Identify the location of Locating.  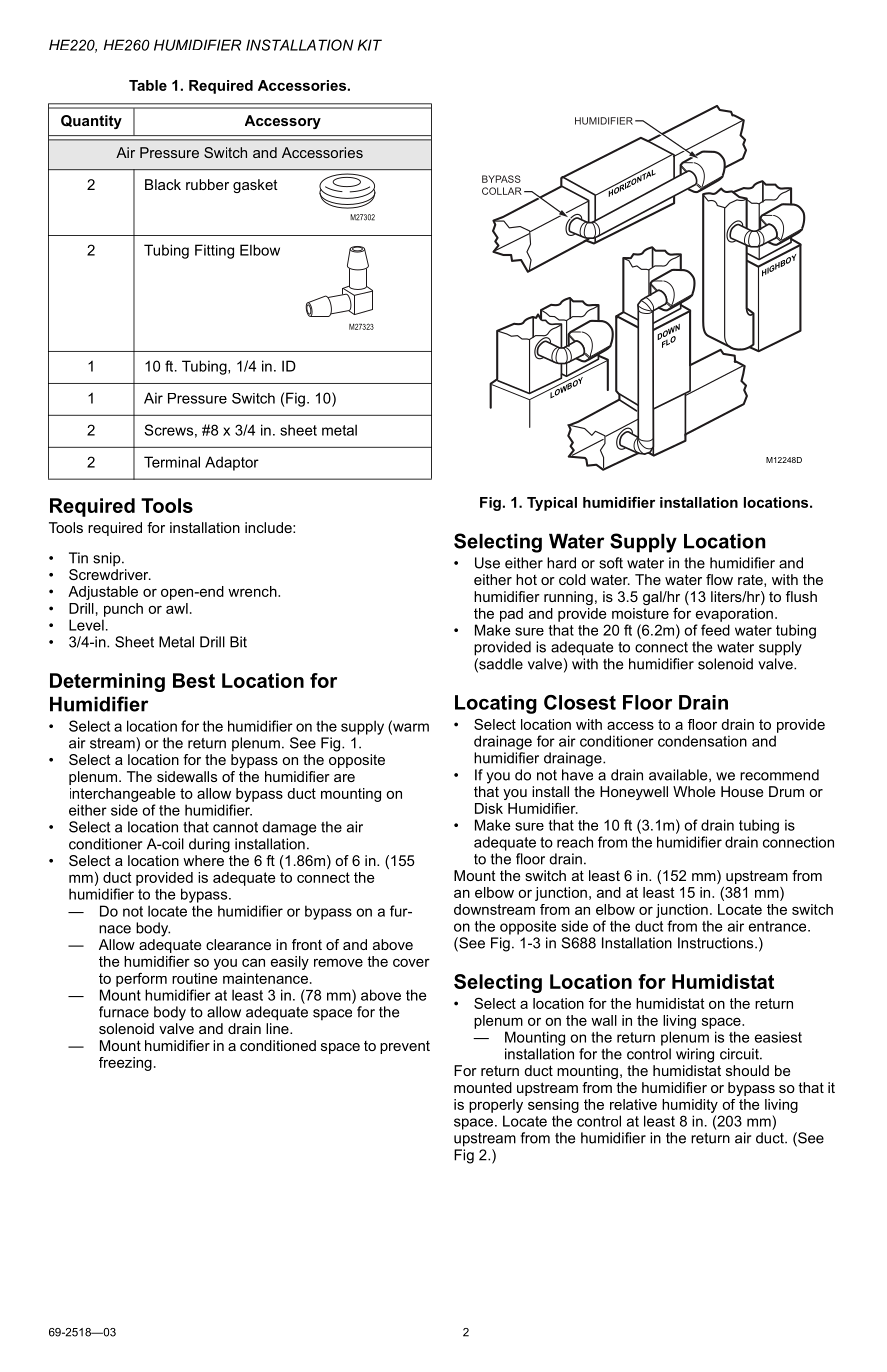
(496, 704).
